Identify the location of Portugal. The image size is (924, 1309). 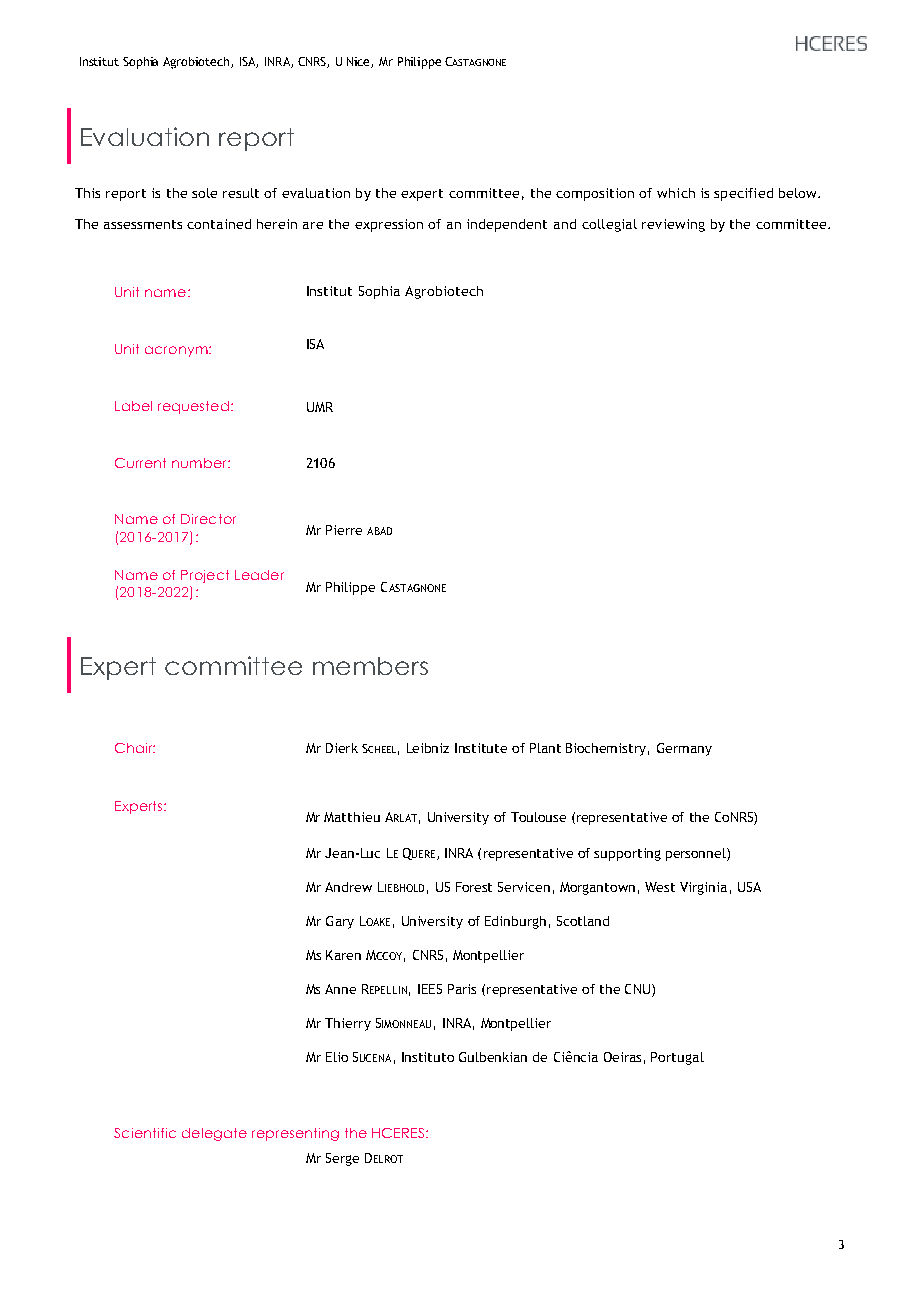
(677, 1058).
